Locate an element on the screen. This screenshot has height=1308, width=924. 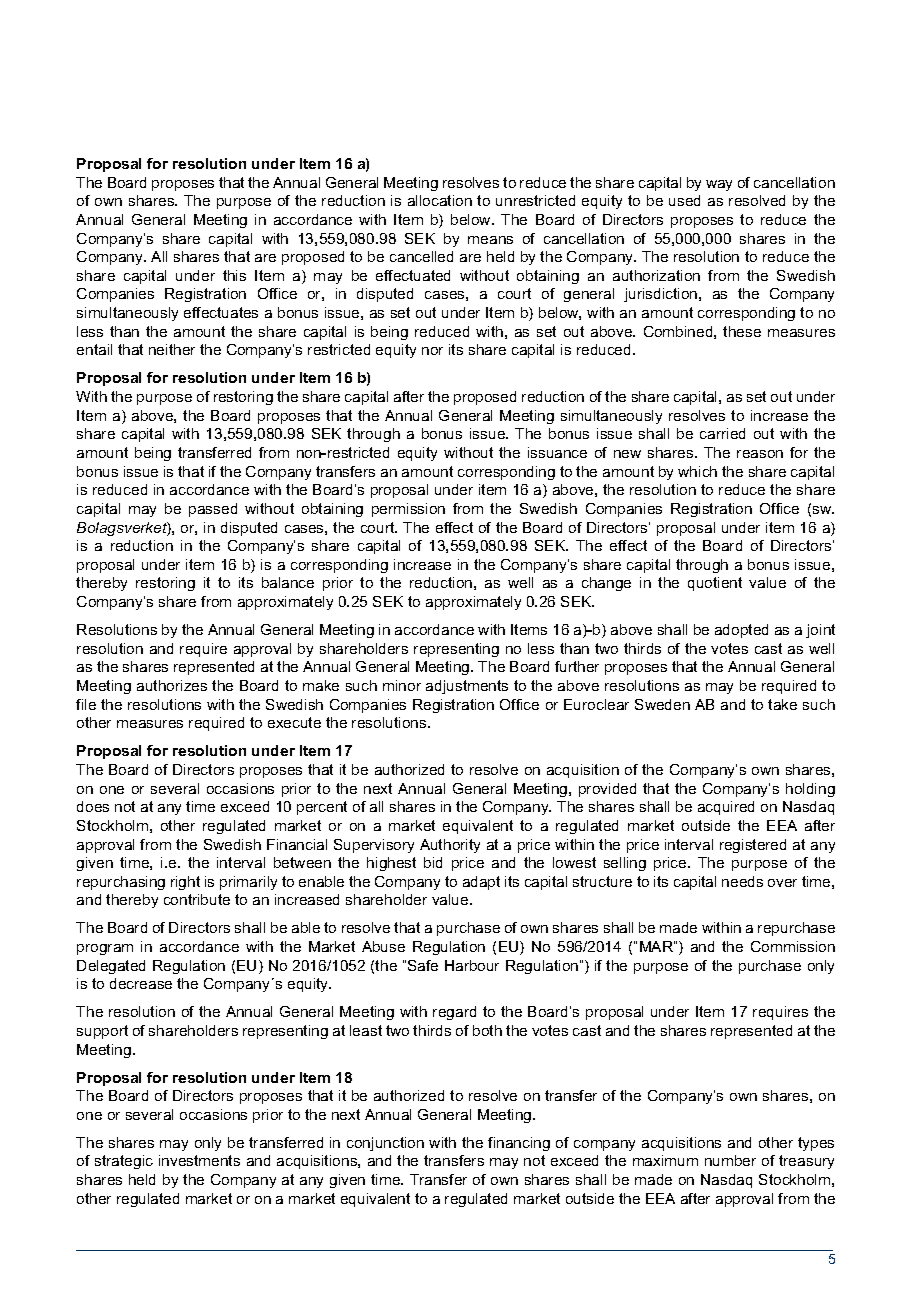
allocation is located at coordinates (440, 200).
